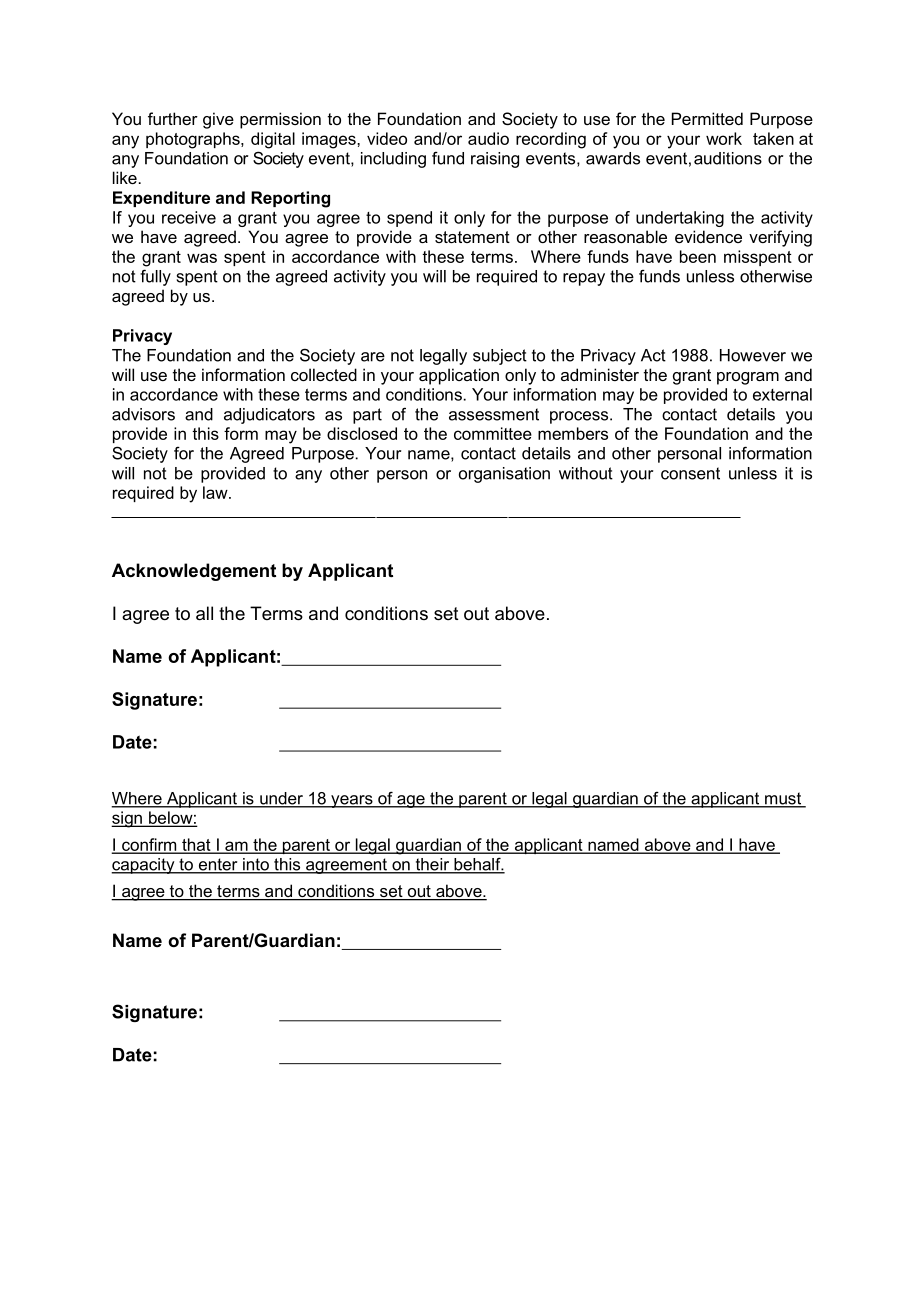 This screenshot has height=1308, width=924. I want to click on application, so click(459, 376).
